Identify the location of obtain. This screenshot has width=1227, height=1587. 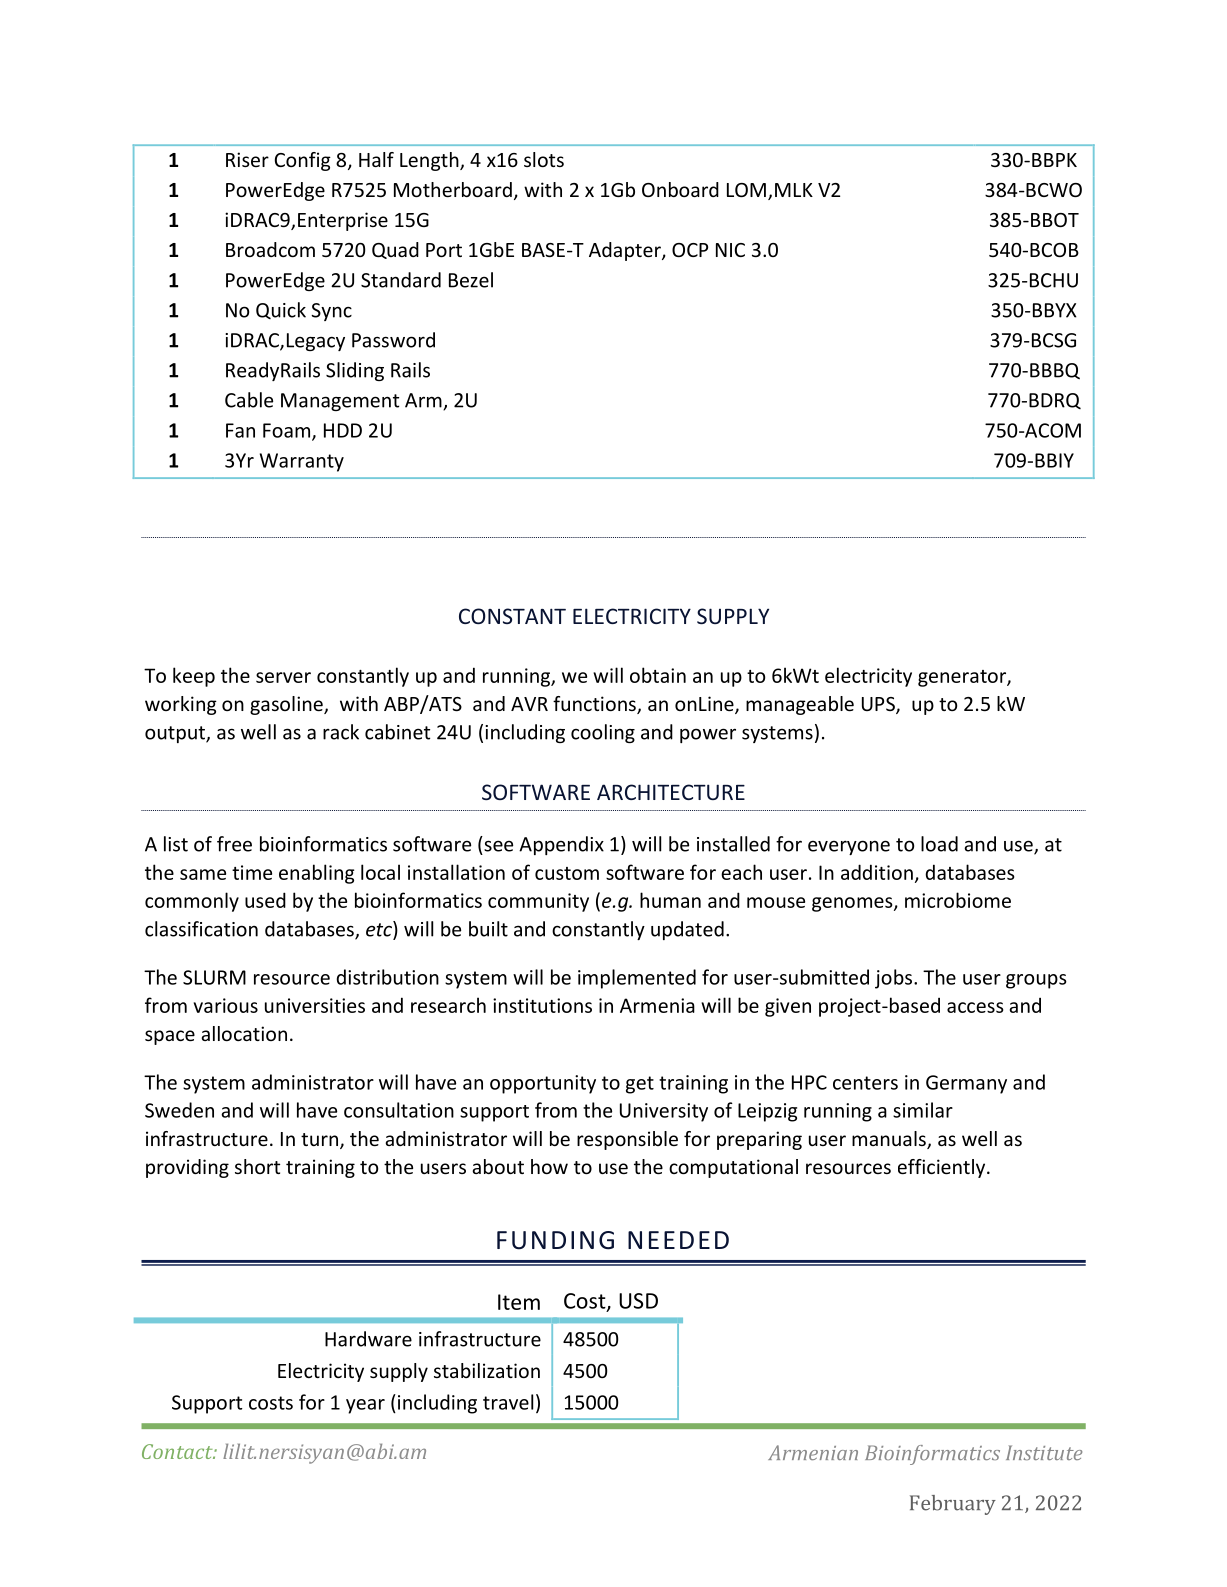
(658, 675).
